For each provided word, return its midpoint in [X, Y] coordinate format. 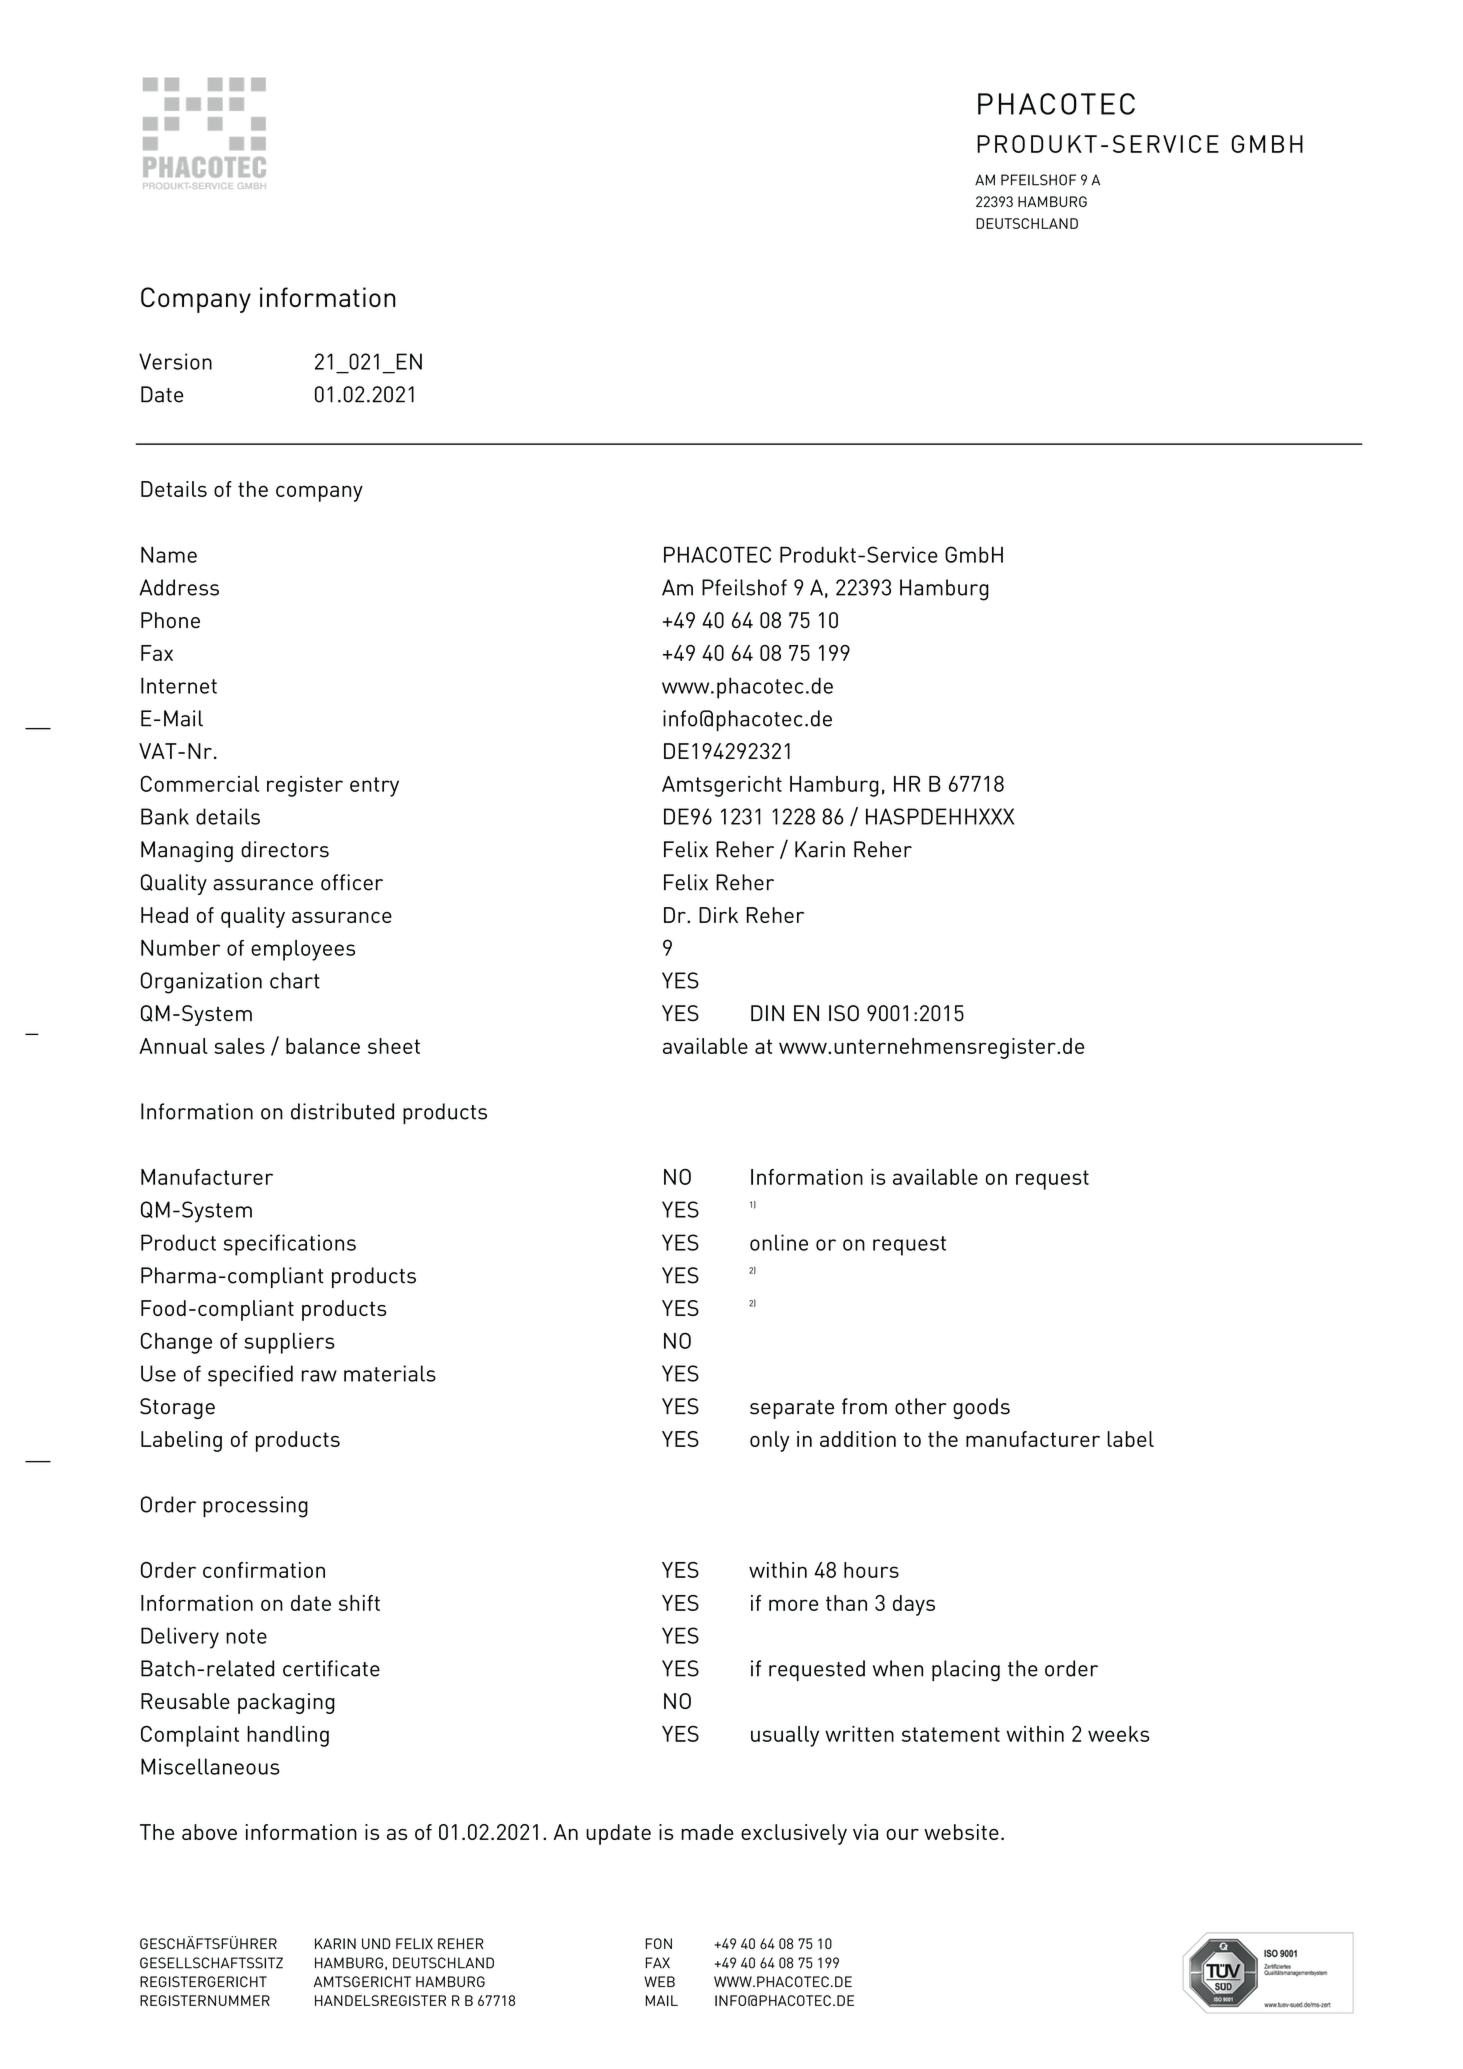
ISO [844, 1013]
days [914, 1605]
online [779, 1242]
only [769, 1441]
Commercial [200, 783]
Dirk [718, 915]
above [209, 1832]
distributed [342, 1111]
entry [374, 787]
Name [169, 554]
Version [175, 361]
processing [255, 1507]
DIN [767, 1013]
